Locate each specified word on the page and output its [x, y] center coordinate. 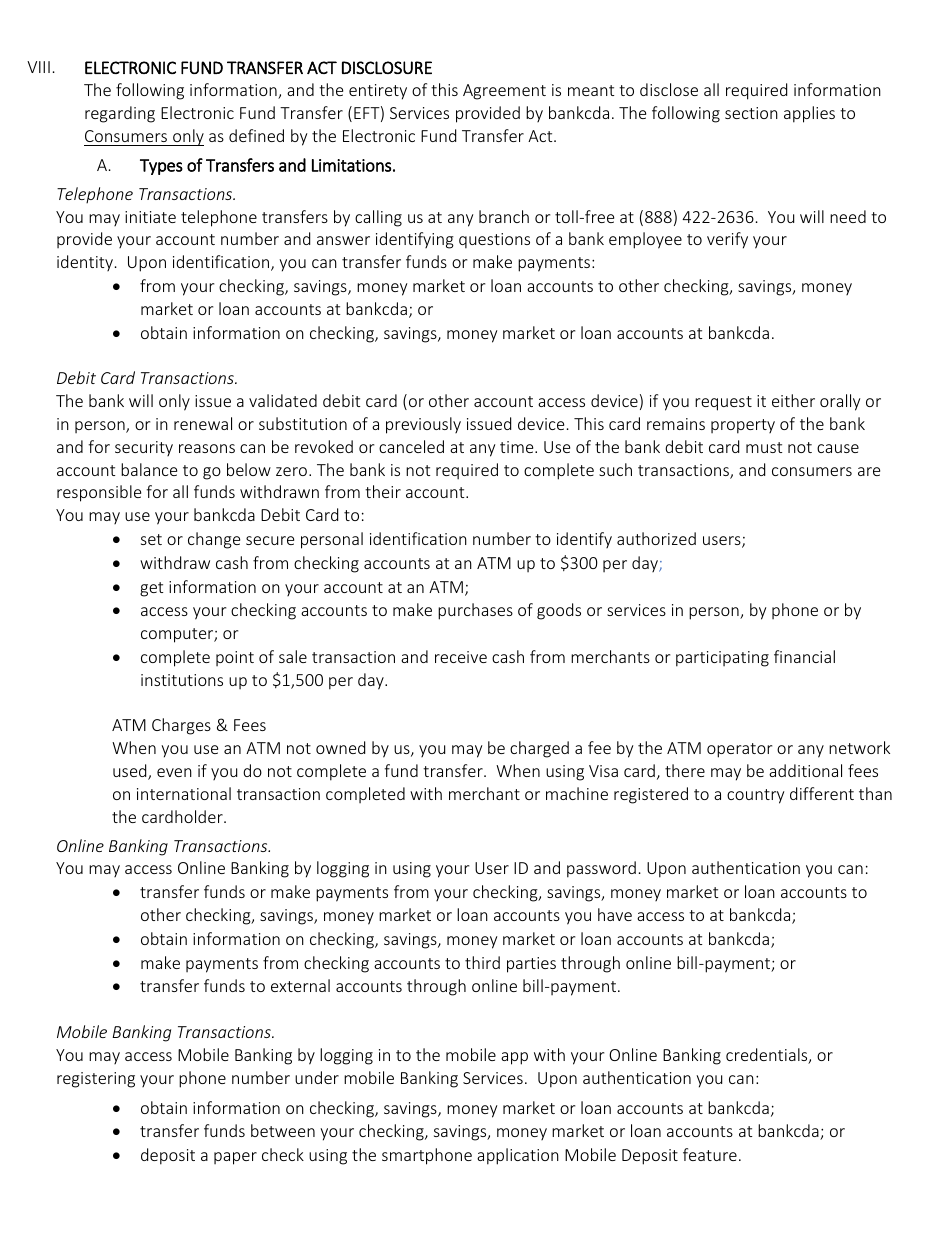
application [518, 1156]
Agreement [504, 92]
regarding [120, 114]
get [151, 589]
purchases [475, 611]
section [751, 113]
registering [96, 1080]
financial [804, 656]
